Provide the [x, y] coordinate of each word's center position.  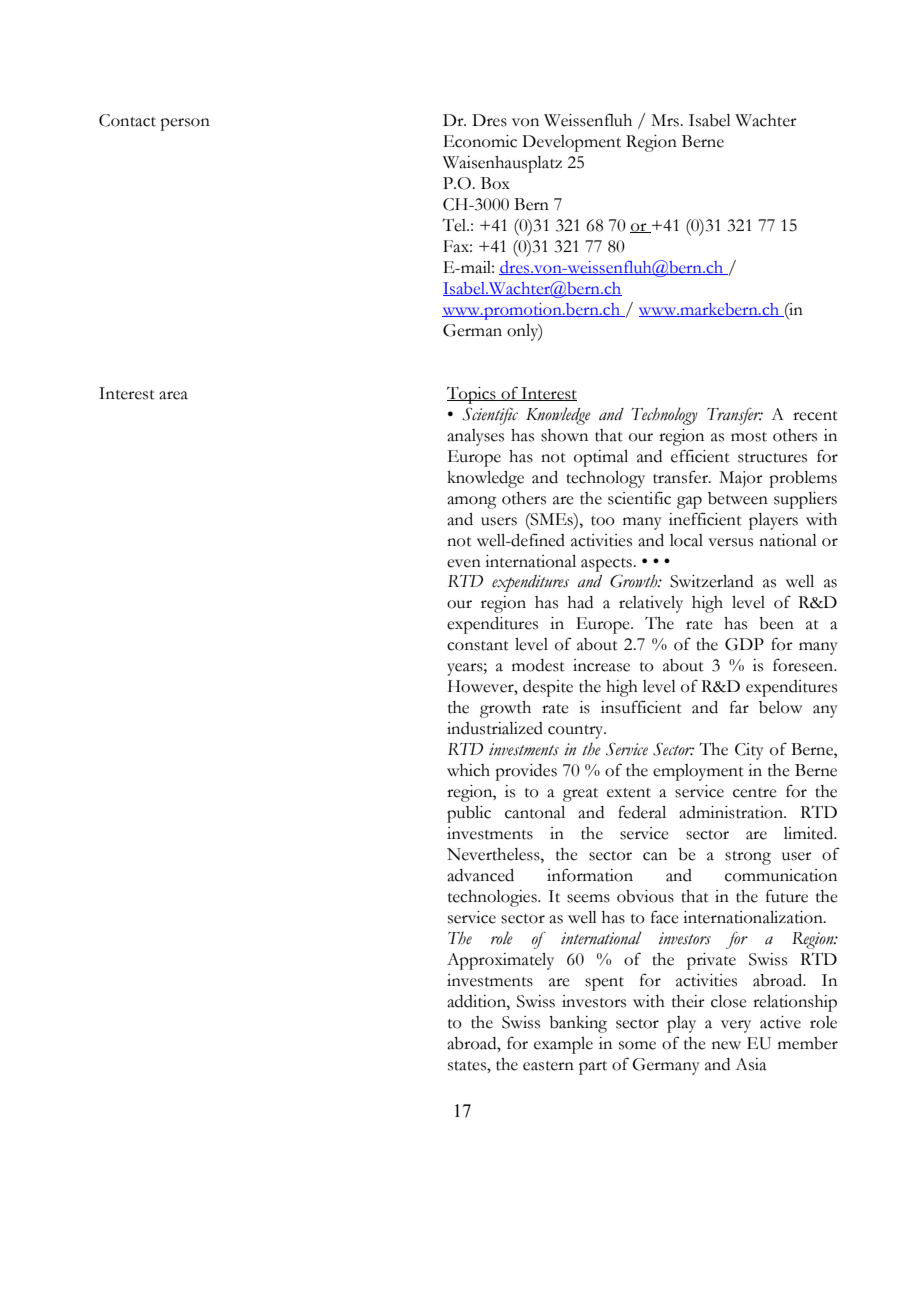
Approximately [500, 961]
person [185, 124]
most [749, 437]
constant [478, 646]
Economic [480, 141]
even [464, 563]
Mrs [666, 120]
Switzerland [711, 581]
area [173, 395]
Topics [472, 395]
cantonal [535, 812]
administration [732, 812]
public [469, 814]
